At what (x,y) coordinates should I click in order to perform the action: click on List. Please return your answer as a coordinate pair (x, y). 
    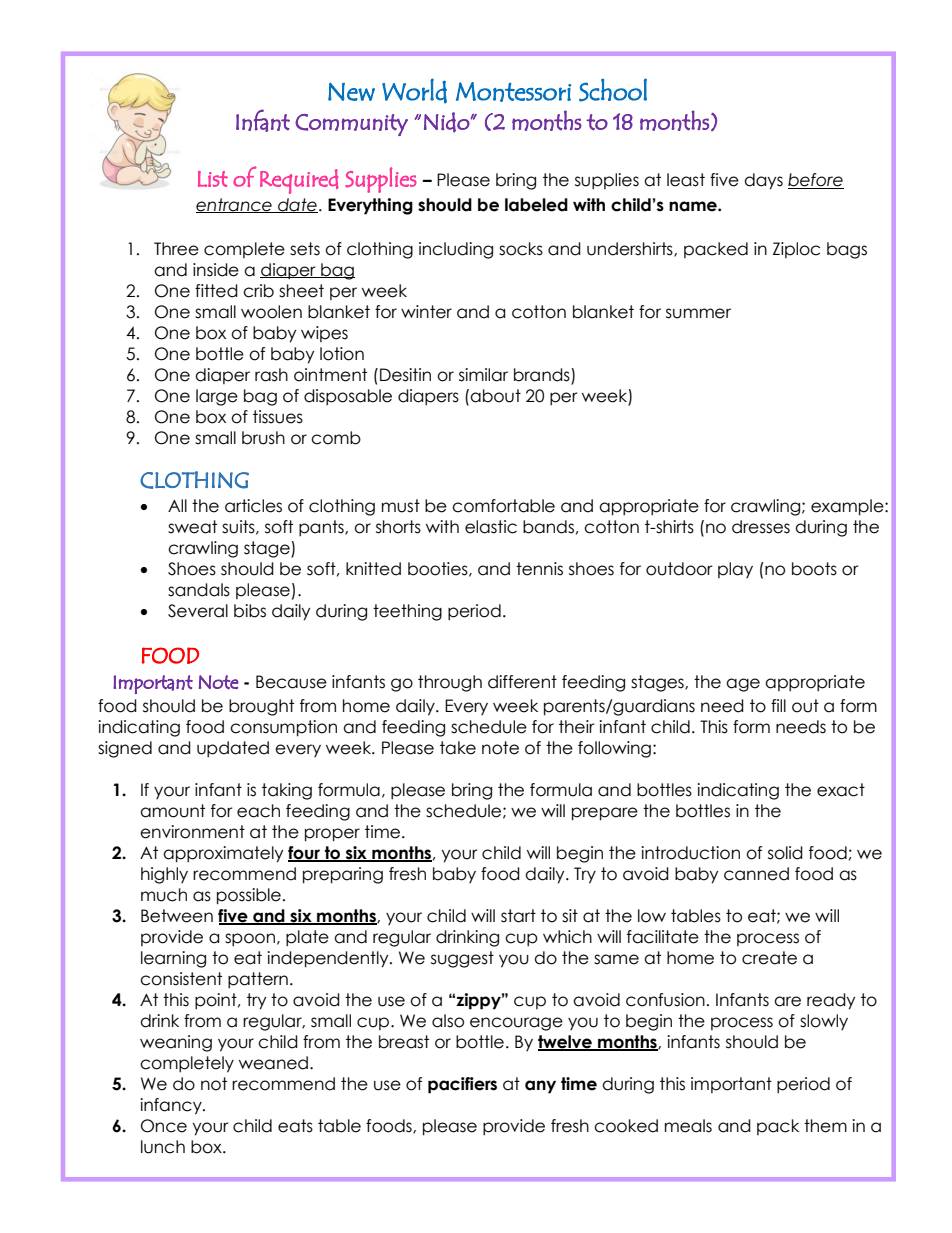
    Looking at the image, I should click on (213, 179).
